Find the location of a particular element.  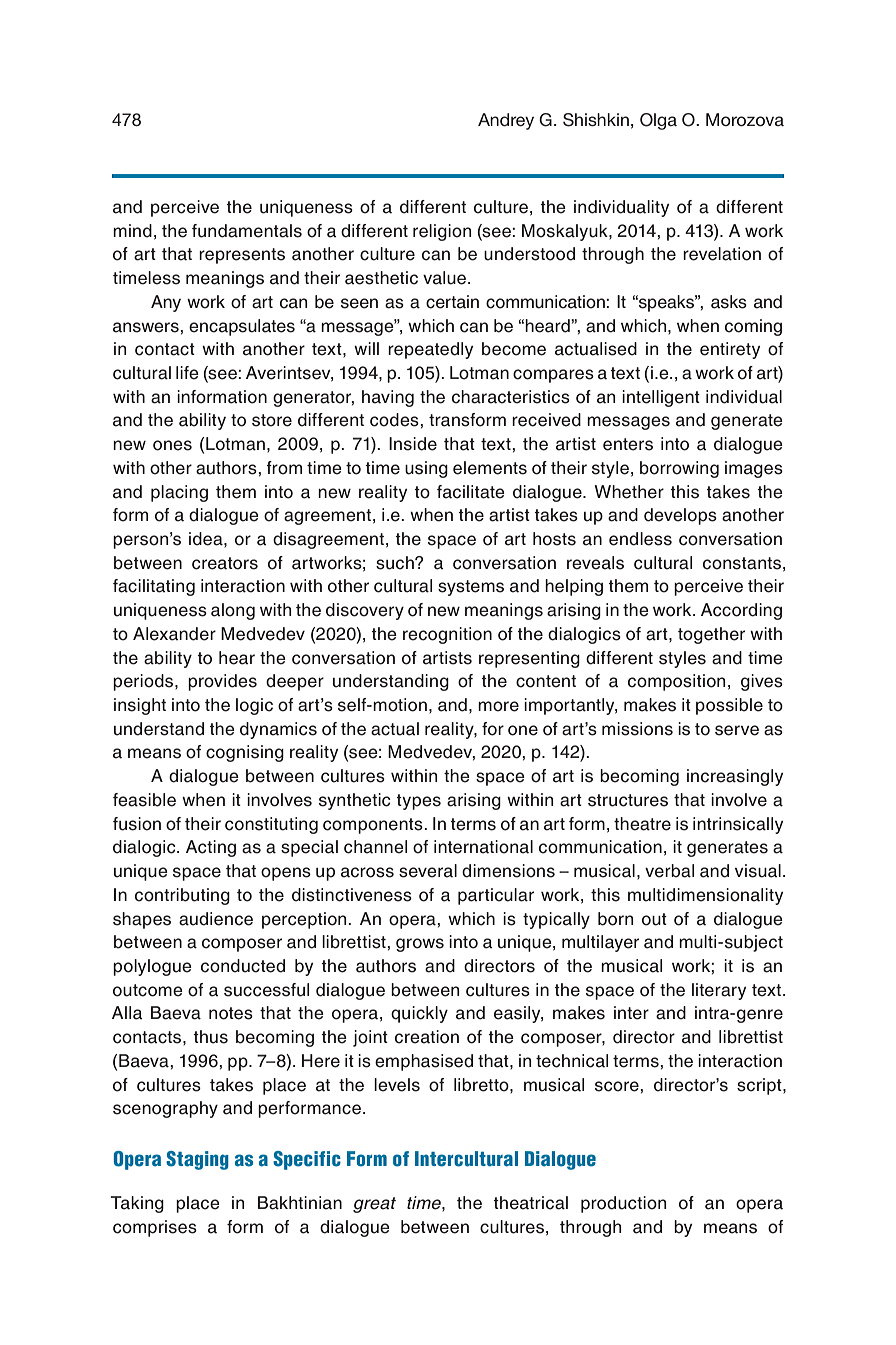

Staging is located at coordinates (197, 1160).
